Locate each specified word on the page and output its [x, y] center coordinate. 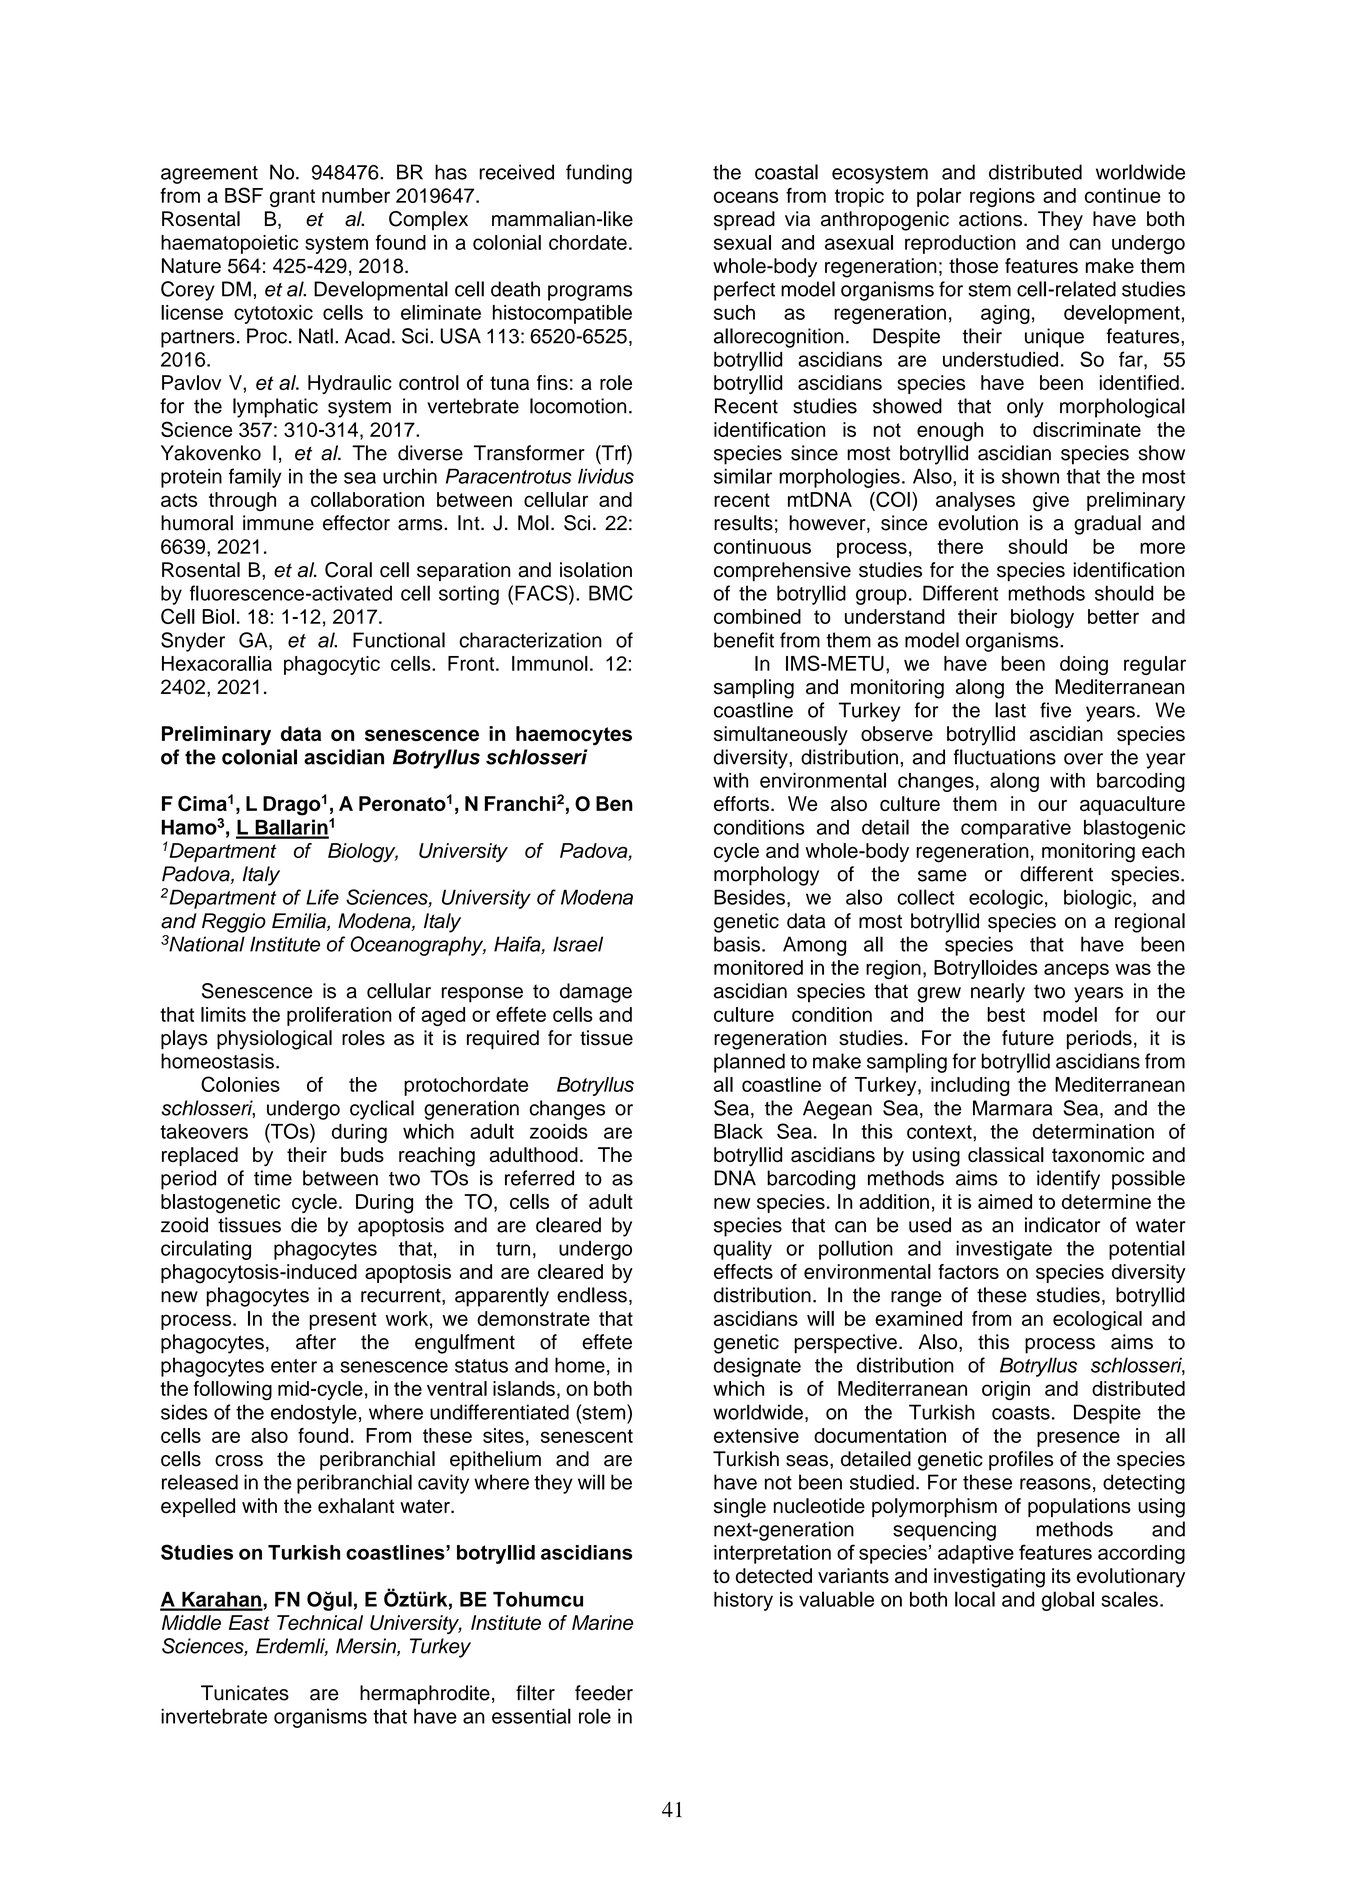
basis [737, 944]
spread [744, 221]
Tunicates [245, 1693]
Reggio [234, 923]
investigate [1004, 1250]
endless [592, 1295]
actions [992, 219]
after [316, 1342]
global [1068, 1601]
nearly [998, 993]
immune [278, 523]
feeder [604, 1693]
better [1113, 616]
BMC [611, 593]
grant [292, 198]
